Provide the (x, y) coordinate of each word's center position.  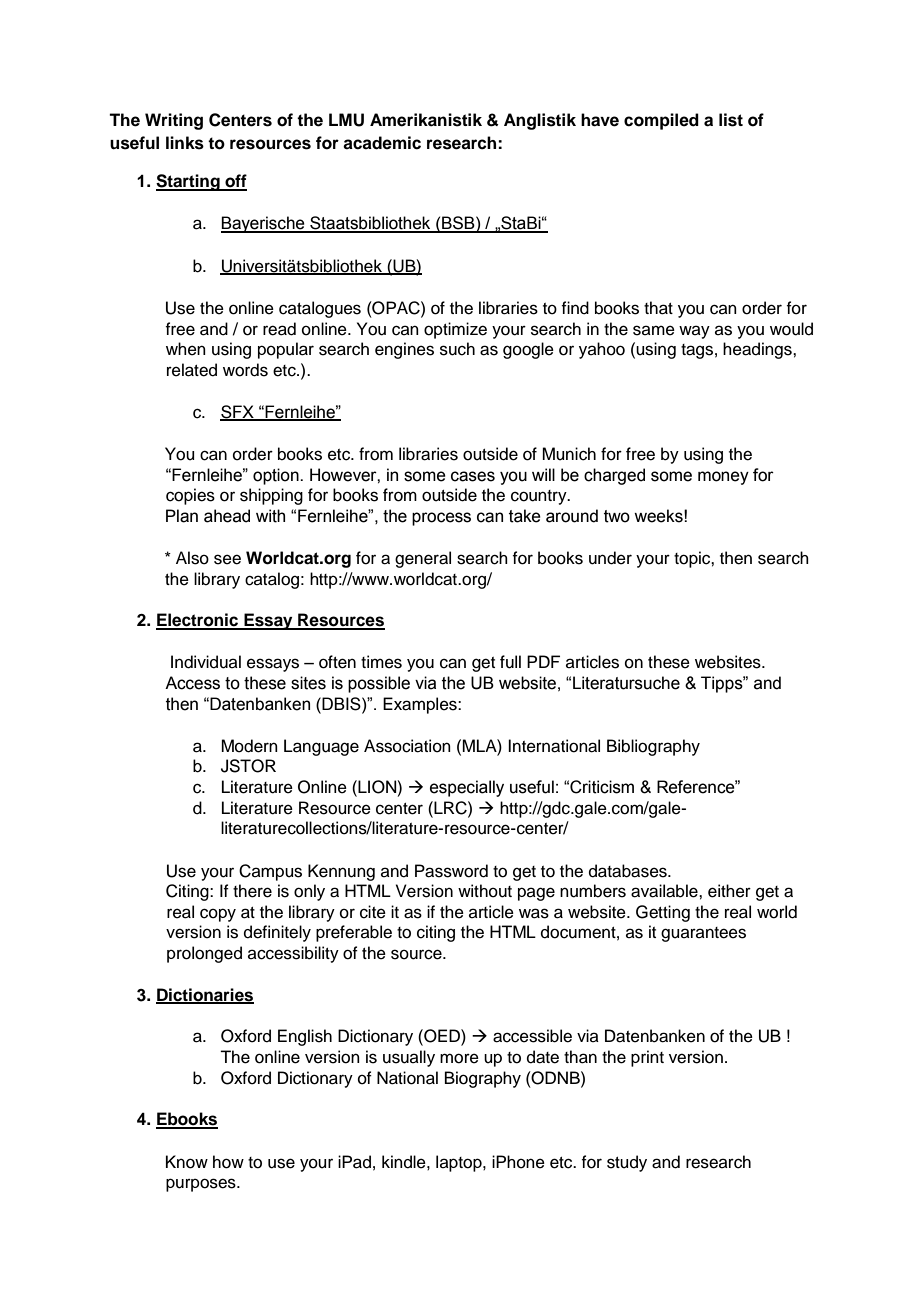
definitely (277, 933)
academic (382, 143)
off (235, 182)
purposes (202, 1185)
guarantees (703, 934)
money (723, 478)
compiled (661, 121)
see (227, 559)
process (441, 519)
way (694, 332)
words (245, 370)
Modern (249, 746)
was (534, 913)
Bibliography (653, 747)
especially (467, 788)
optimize (455, 330)
